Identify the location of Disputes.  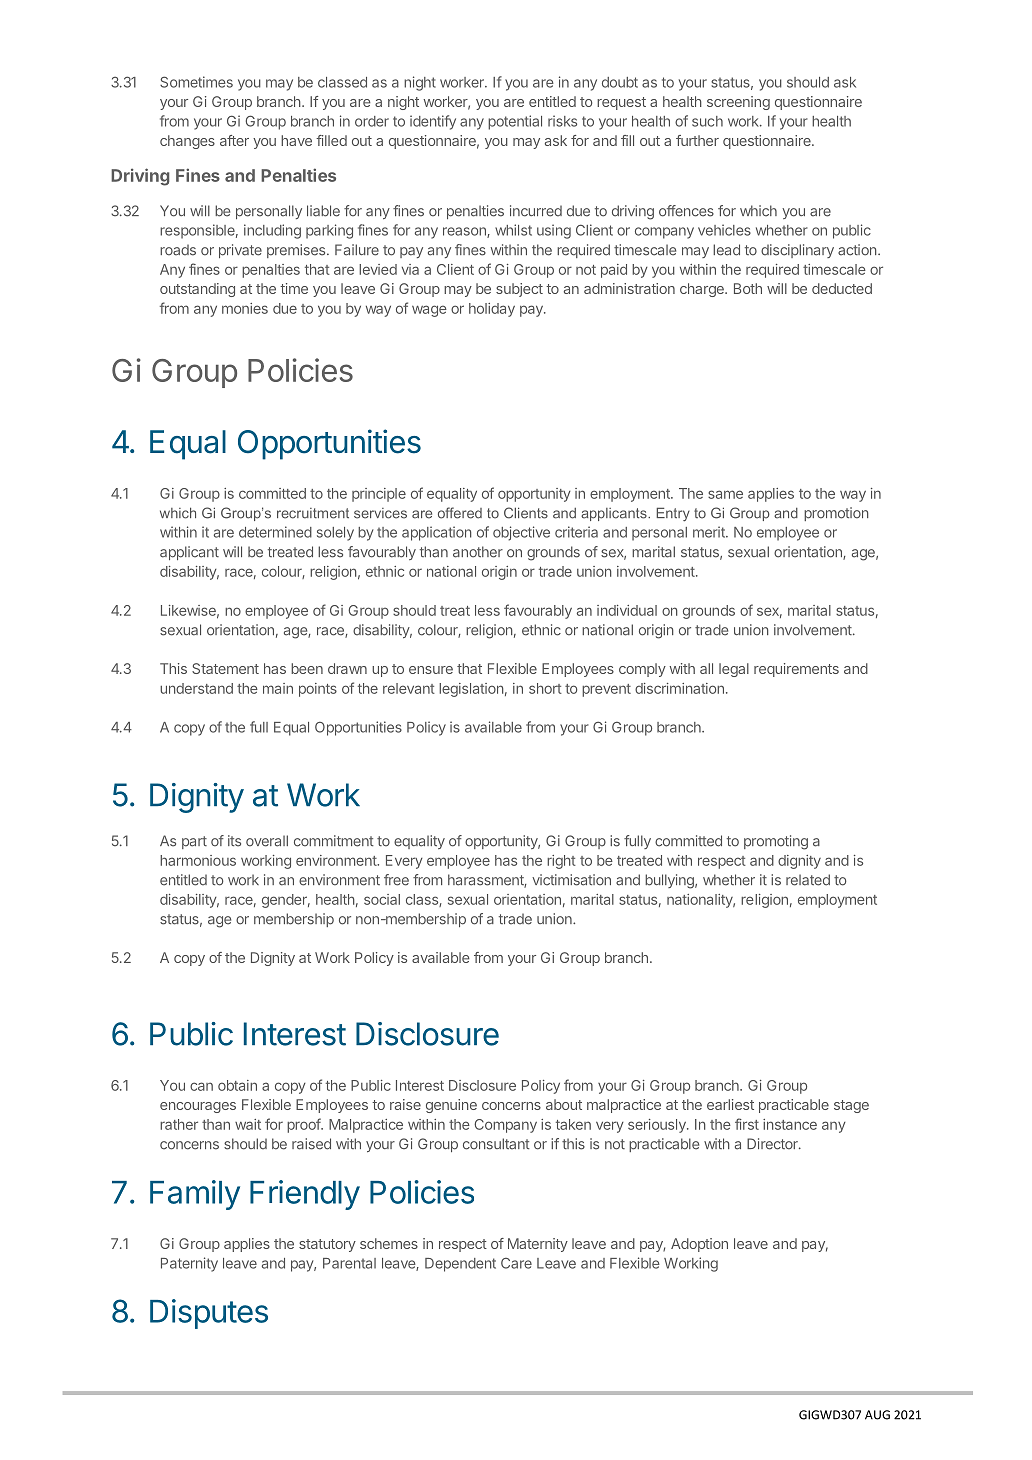
(209, 1314).
